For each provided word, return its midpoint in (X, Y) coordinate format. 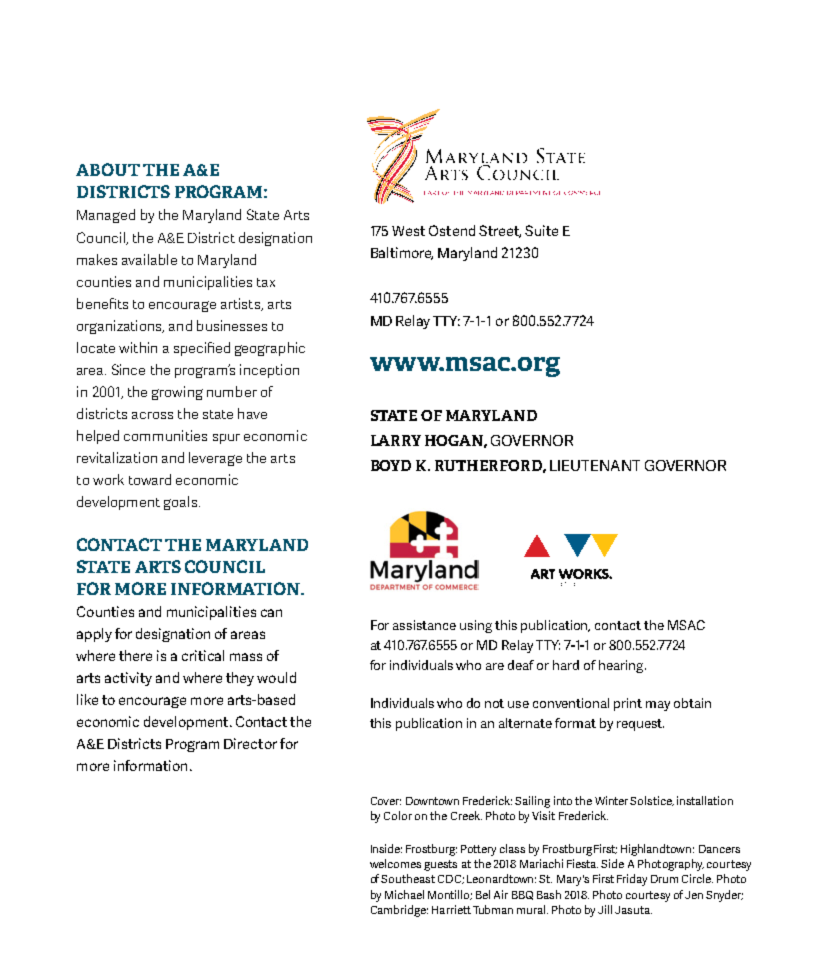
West (408, 231)
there (135, 655)
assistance (424, 625)
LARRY (396, 440)
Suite (541, 230)
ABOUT (108, 169)
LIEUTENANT (595, 465)
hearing (622, 666)
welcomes (395, 863)
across (152, 415)
